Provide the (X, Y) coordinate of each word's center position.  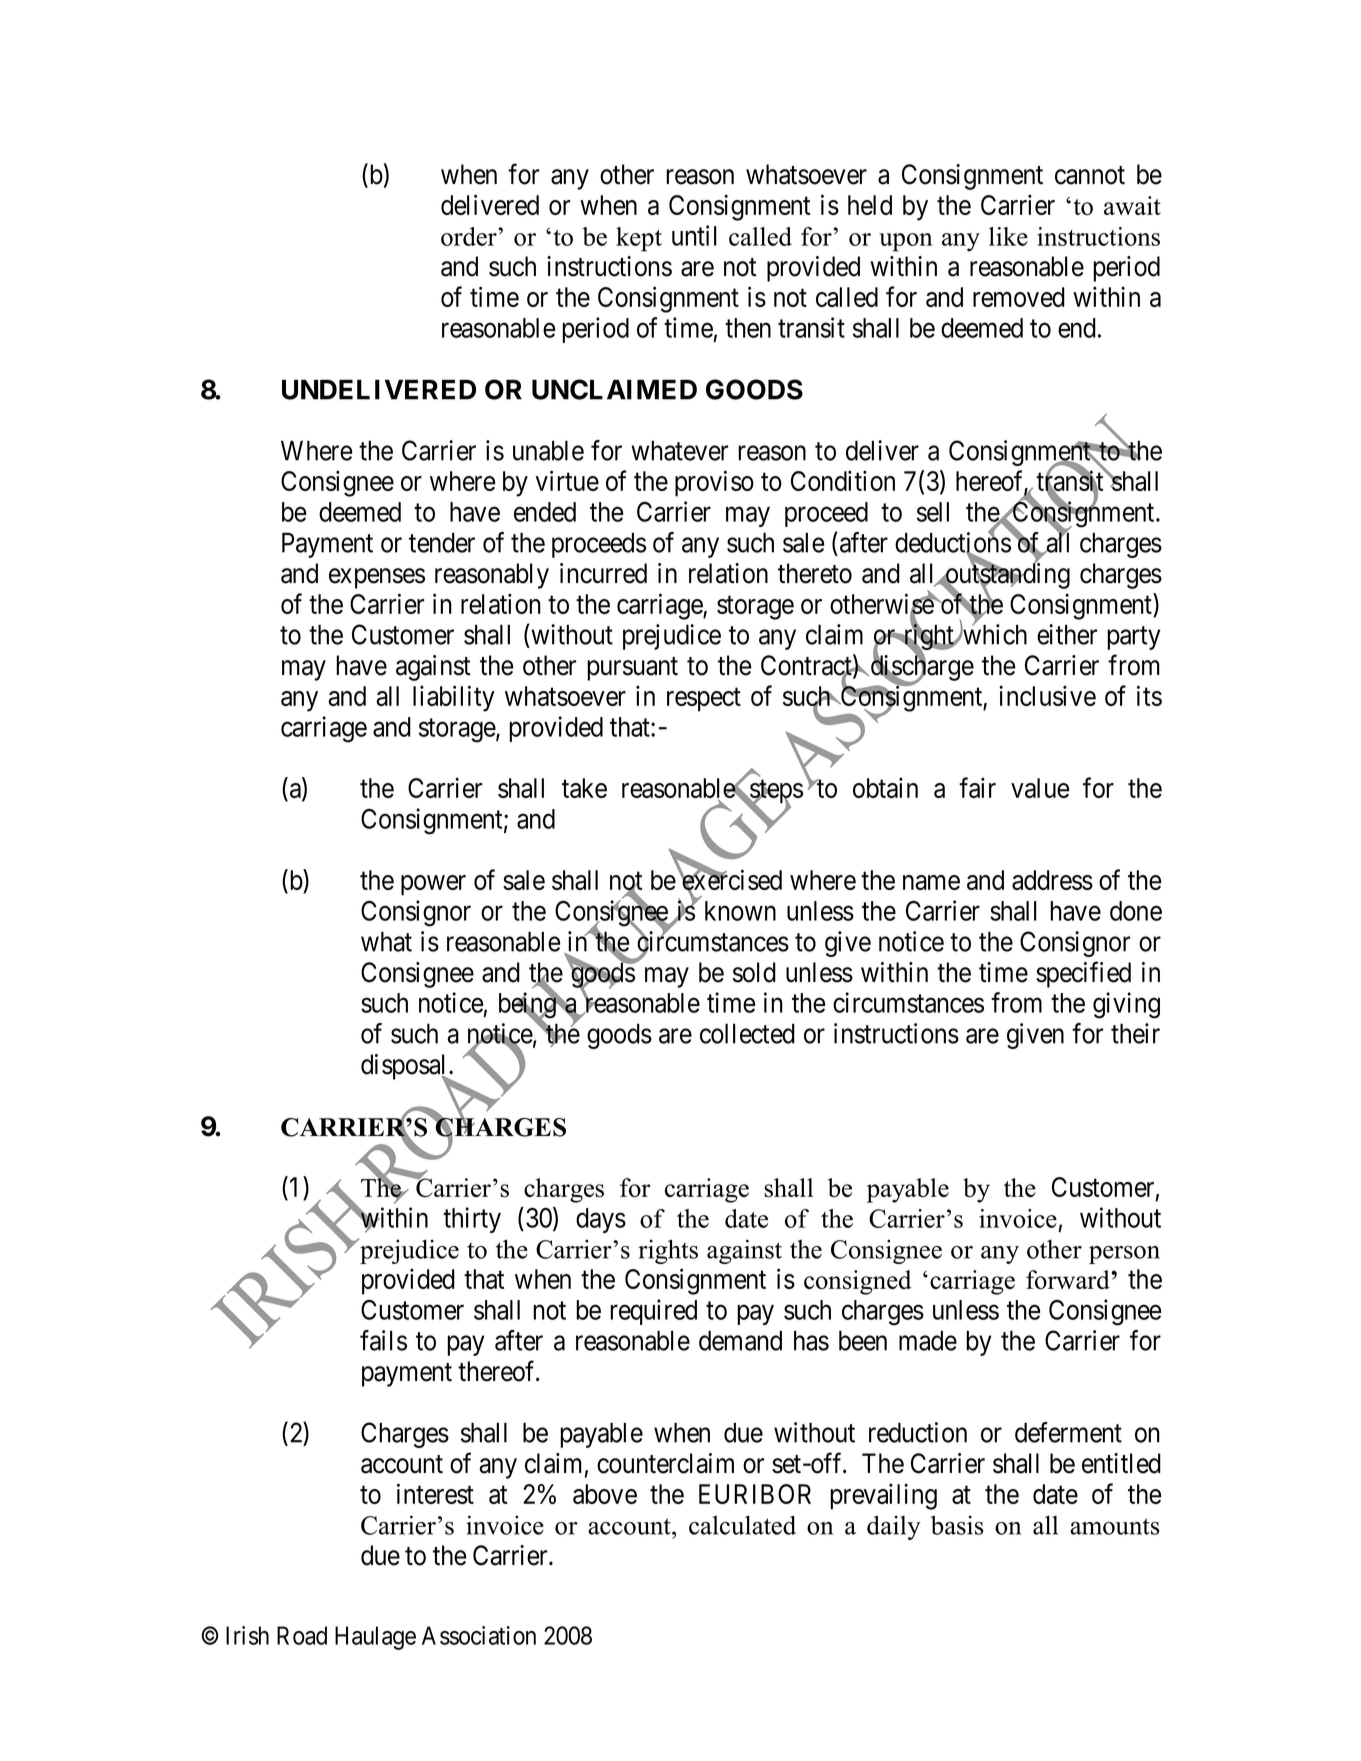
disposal (405, 1068)
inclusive (1047, 695)
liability (454, 698)
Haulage (375, 1638)
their (1135, 1033)
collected (747, 1033)
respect (704, 700)
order (469, 236)
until (694, 235)
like (1008, 236)
